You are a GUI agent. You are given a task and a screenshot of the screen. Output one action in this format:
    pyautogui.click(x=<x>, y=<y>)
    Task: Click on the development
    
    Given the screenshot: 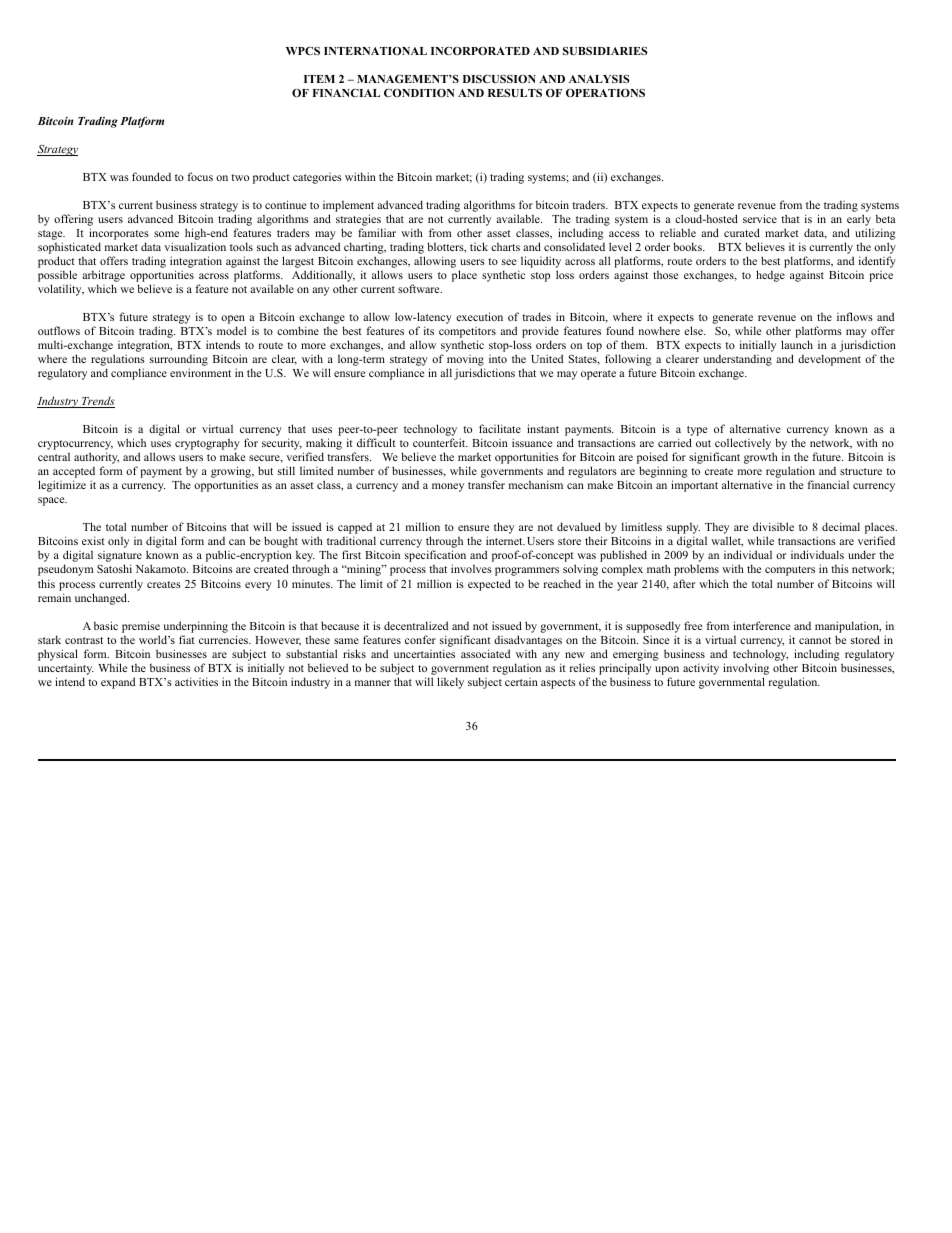 What is the action you would take?
    pyautogui.click(x=829, y=360)
